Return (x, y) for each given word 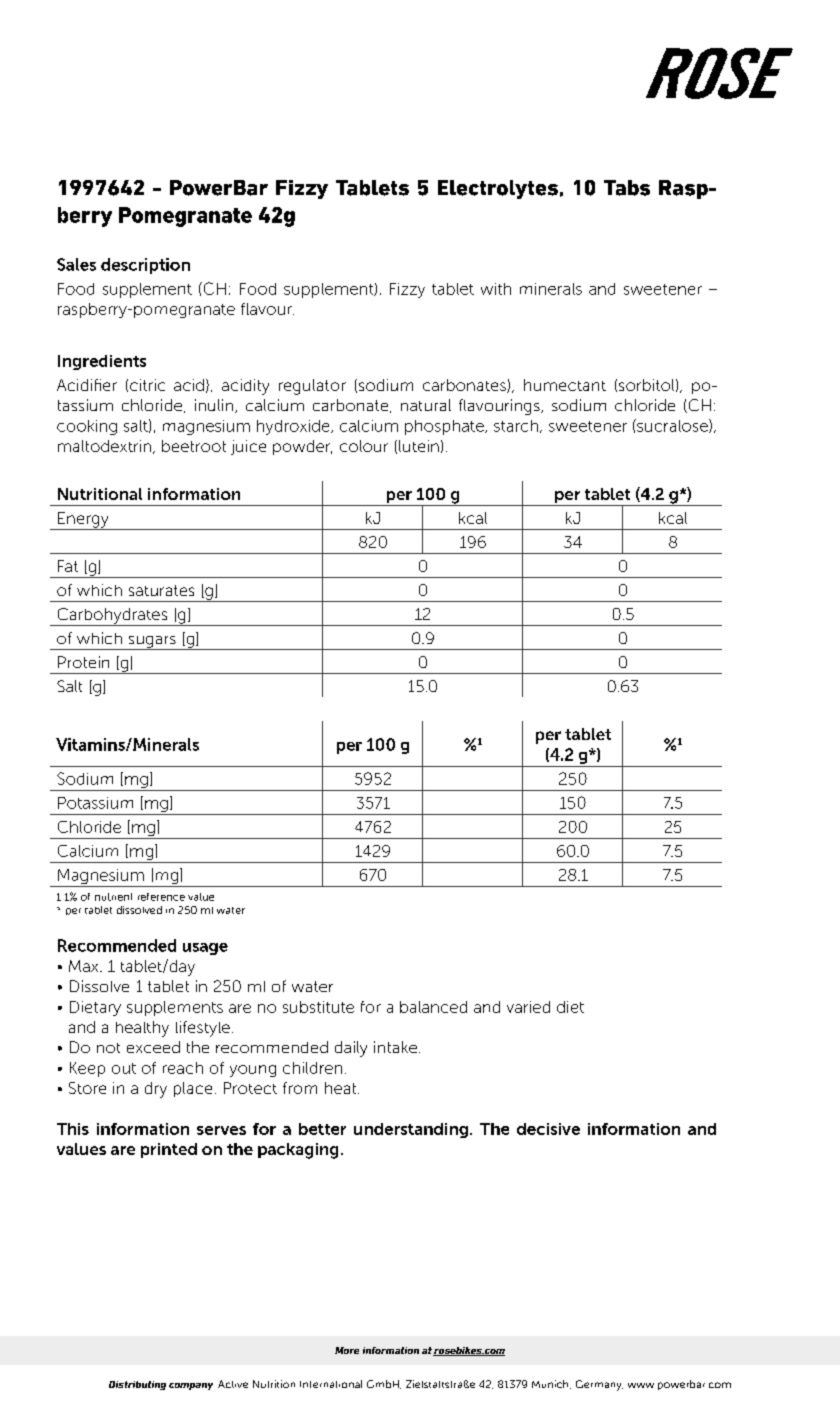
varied (528, 1007)
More (347, 1350)
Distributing (137, 1385)
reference (161, 897)
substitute (318, 1007)
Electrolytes (498, 189)
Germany (599, 1385)
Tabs (627, 188)
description (145, 266)
